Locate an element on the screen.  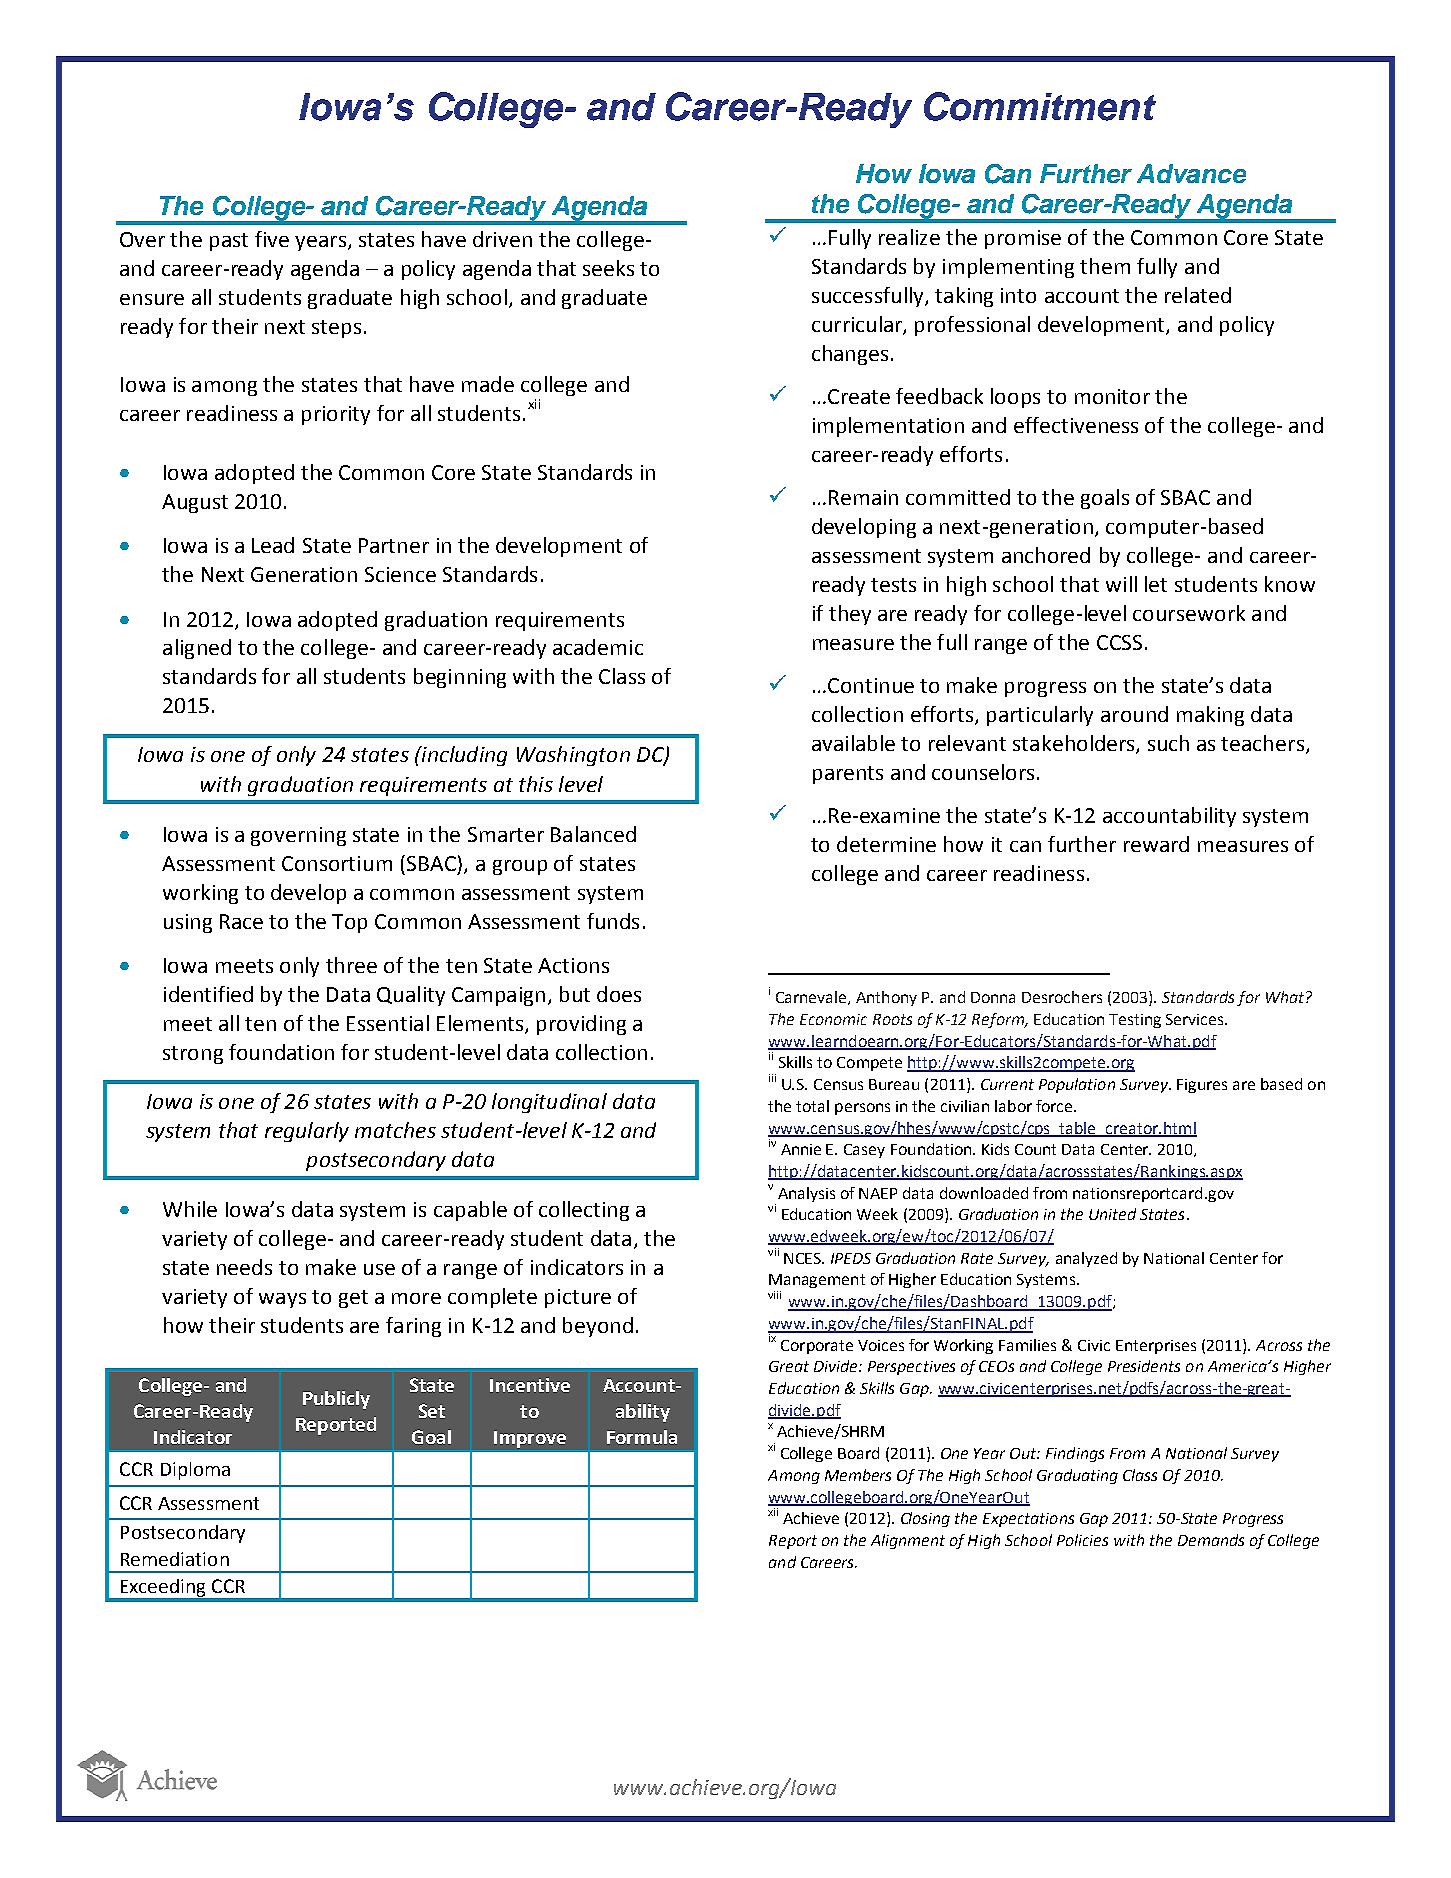
reward is located at coordinates (1156, 844).
